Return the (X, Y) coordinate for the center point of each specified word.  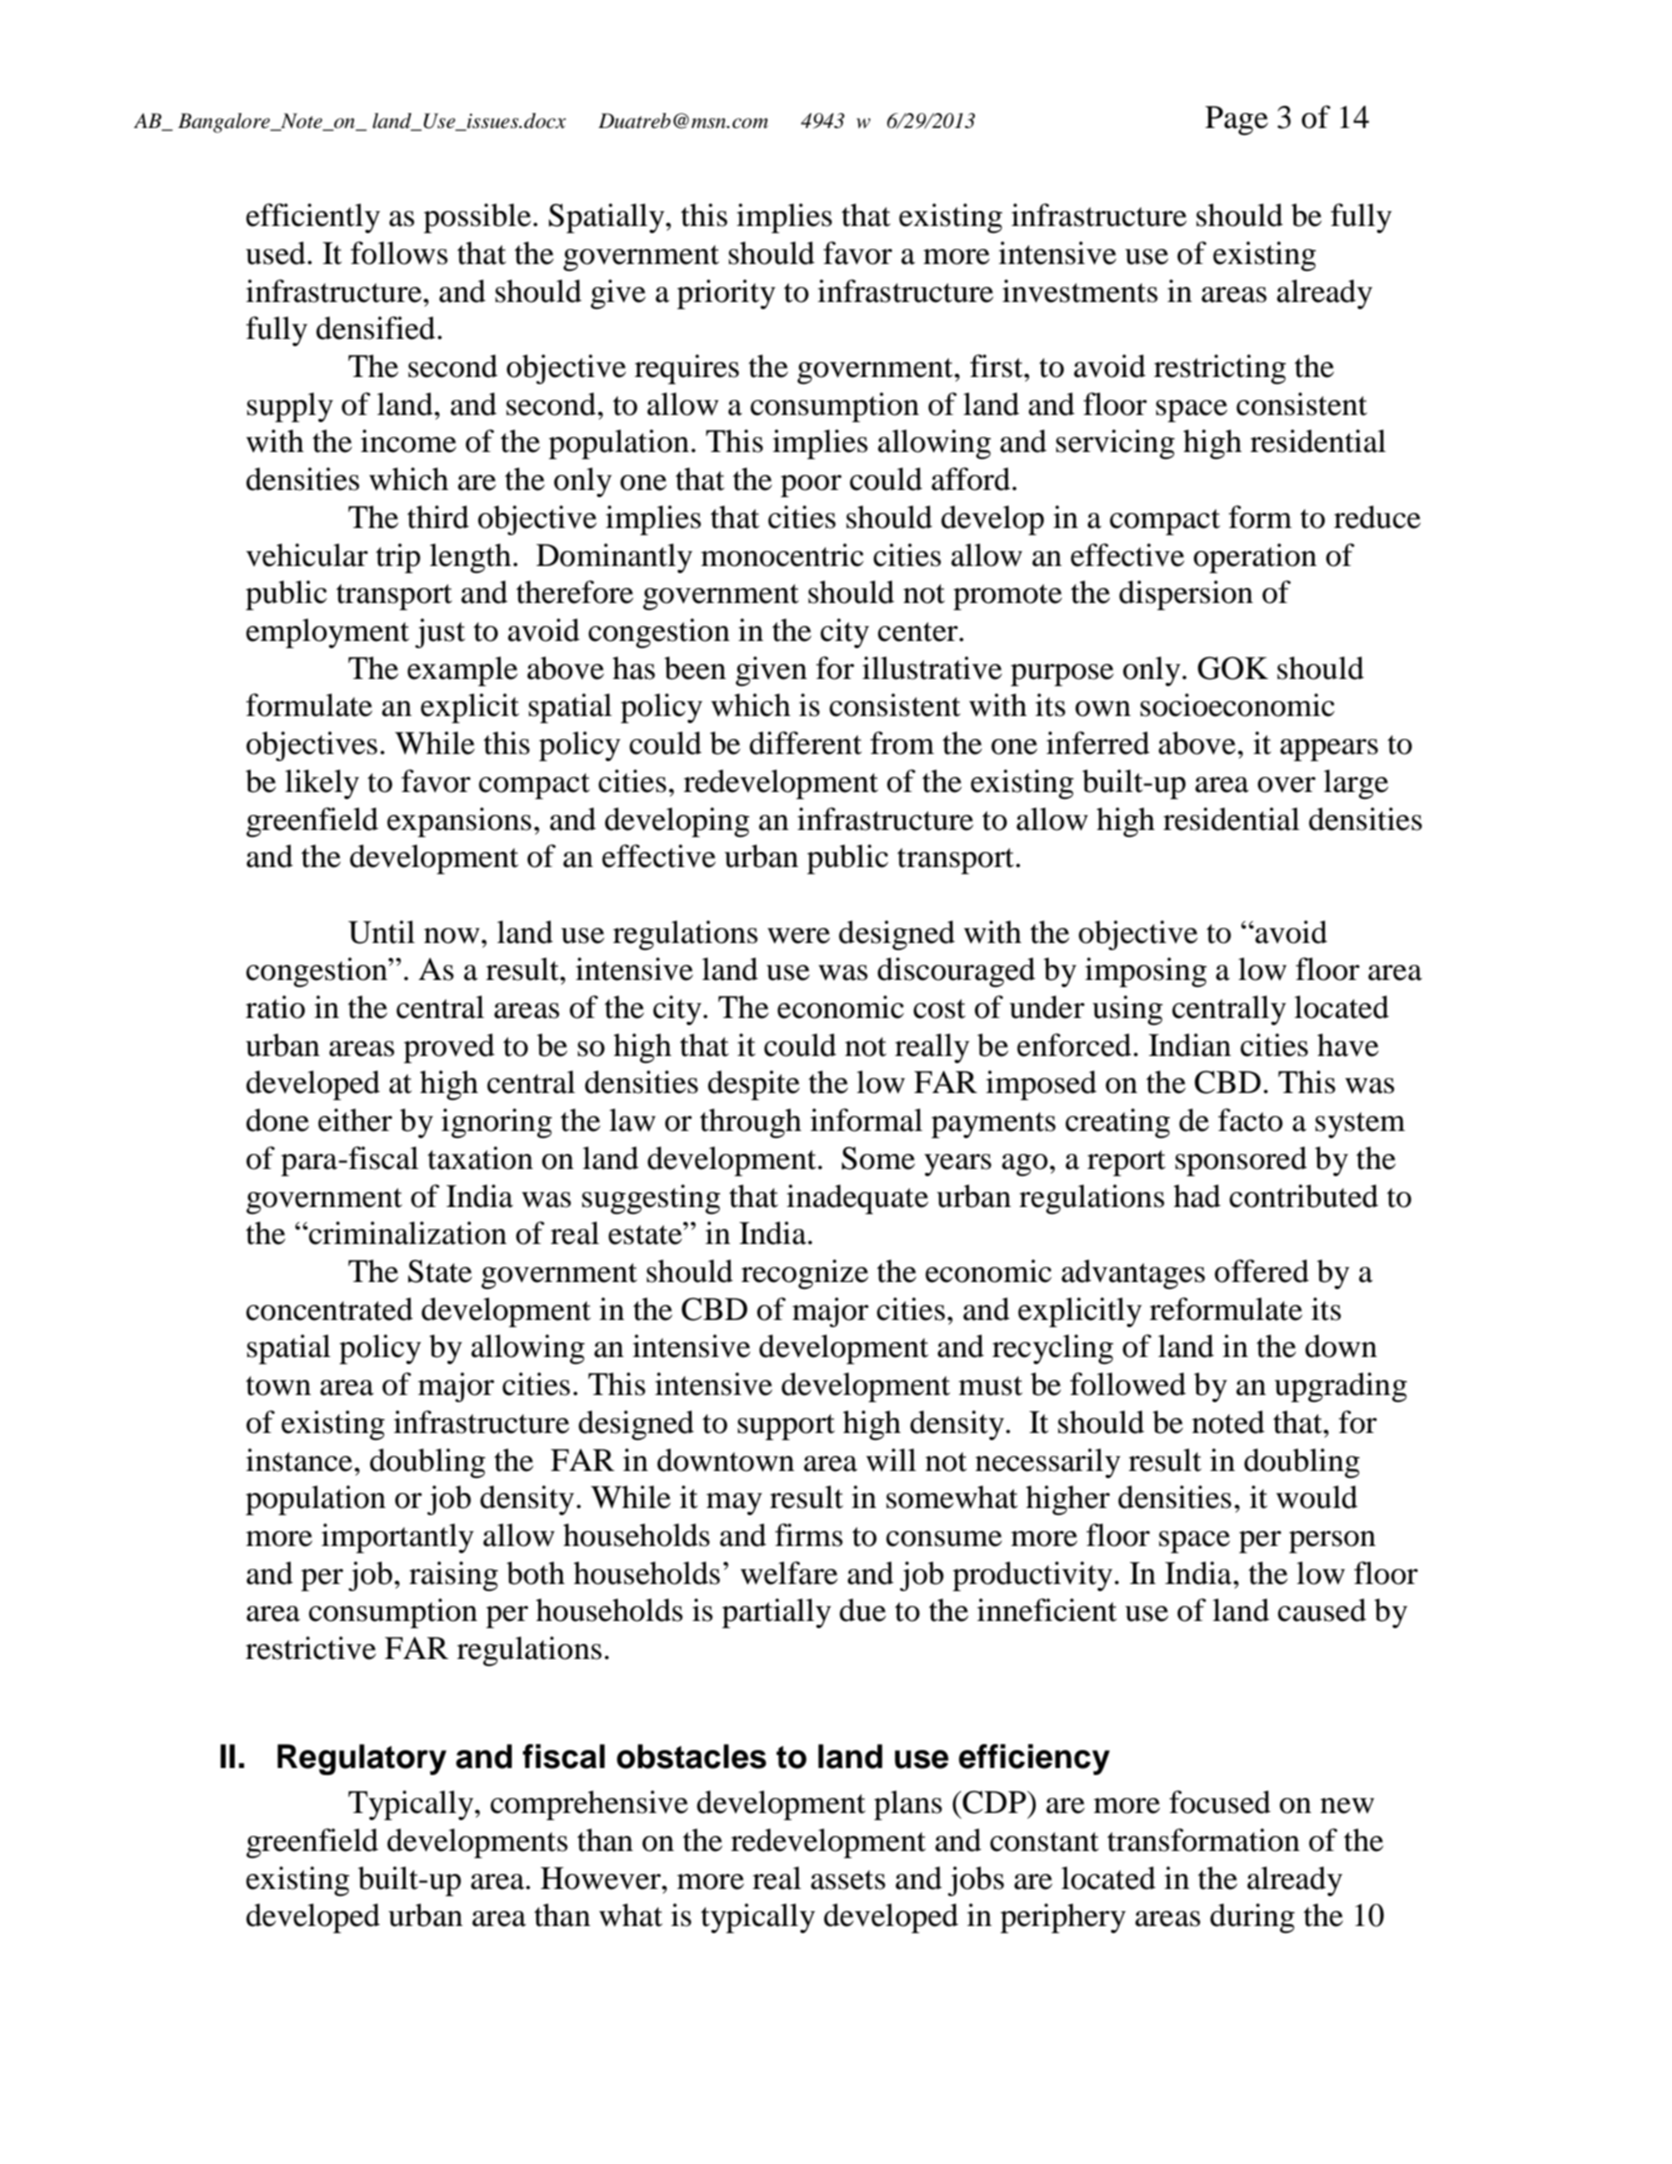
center (919, 632)
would (1317, 1497)
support (786, 1427)
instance (300, 1460)
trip (398, 558)
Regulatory (361, 1759)
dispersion (1186, 595)
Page (1236, 120)
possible (477, 218)
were (798, 936)
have (1348, 1045)
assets (848, 1880)
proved (449, 1048)
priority (726, 294)
